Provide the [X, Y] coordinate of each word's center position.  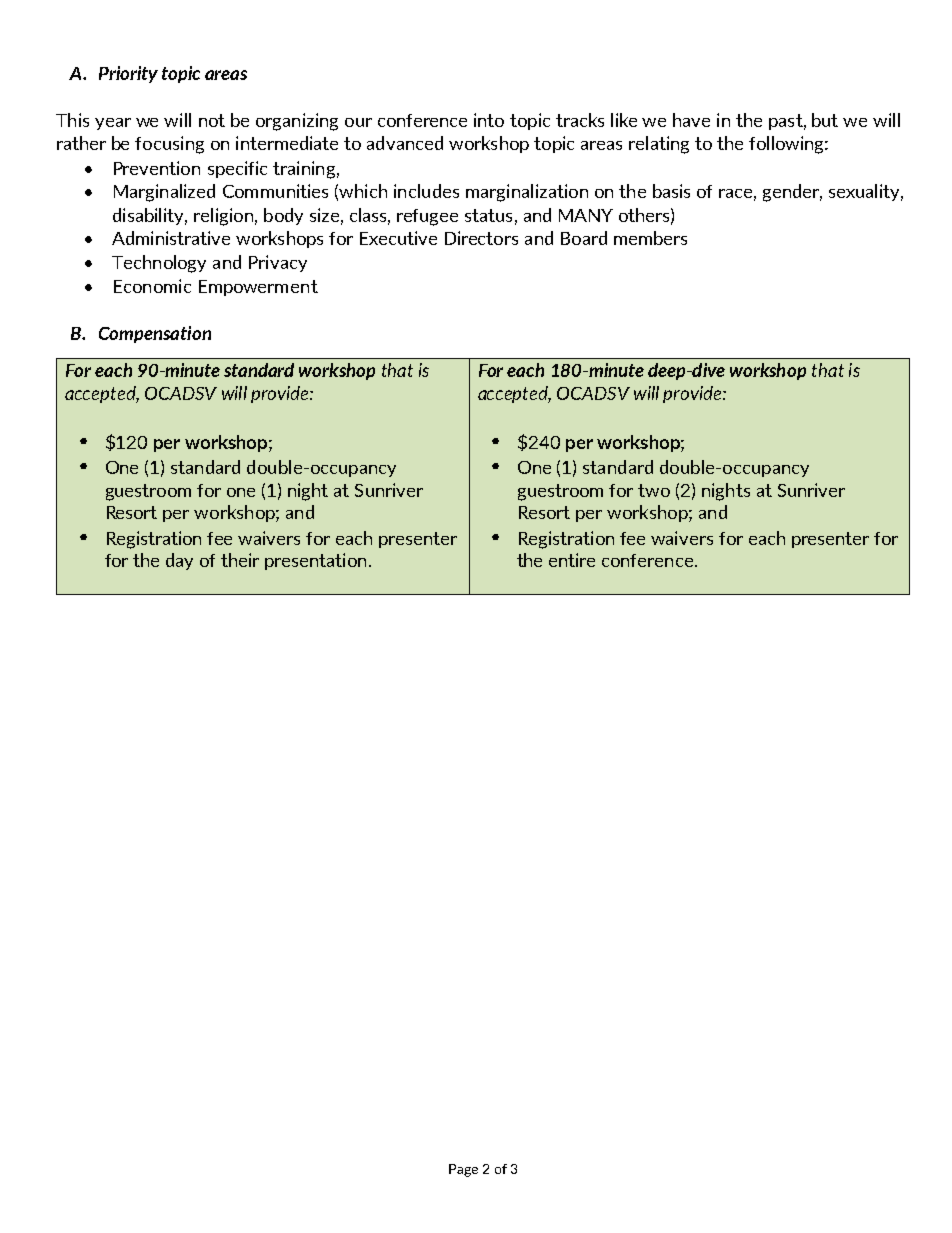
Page [463, 1170]
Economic [152, 286]
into [489, 120]
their [240, 560]
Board [584, 238]
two [654, 490]
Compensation [155, 334]
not [212, 120]
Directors [481, 238]
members [650, 238]
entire [572, 560]
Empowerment [258, 288]
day [179, 561]
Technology [159, 264]
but [825, 120]
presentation [315, 561]
